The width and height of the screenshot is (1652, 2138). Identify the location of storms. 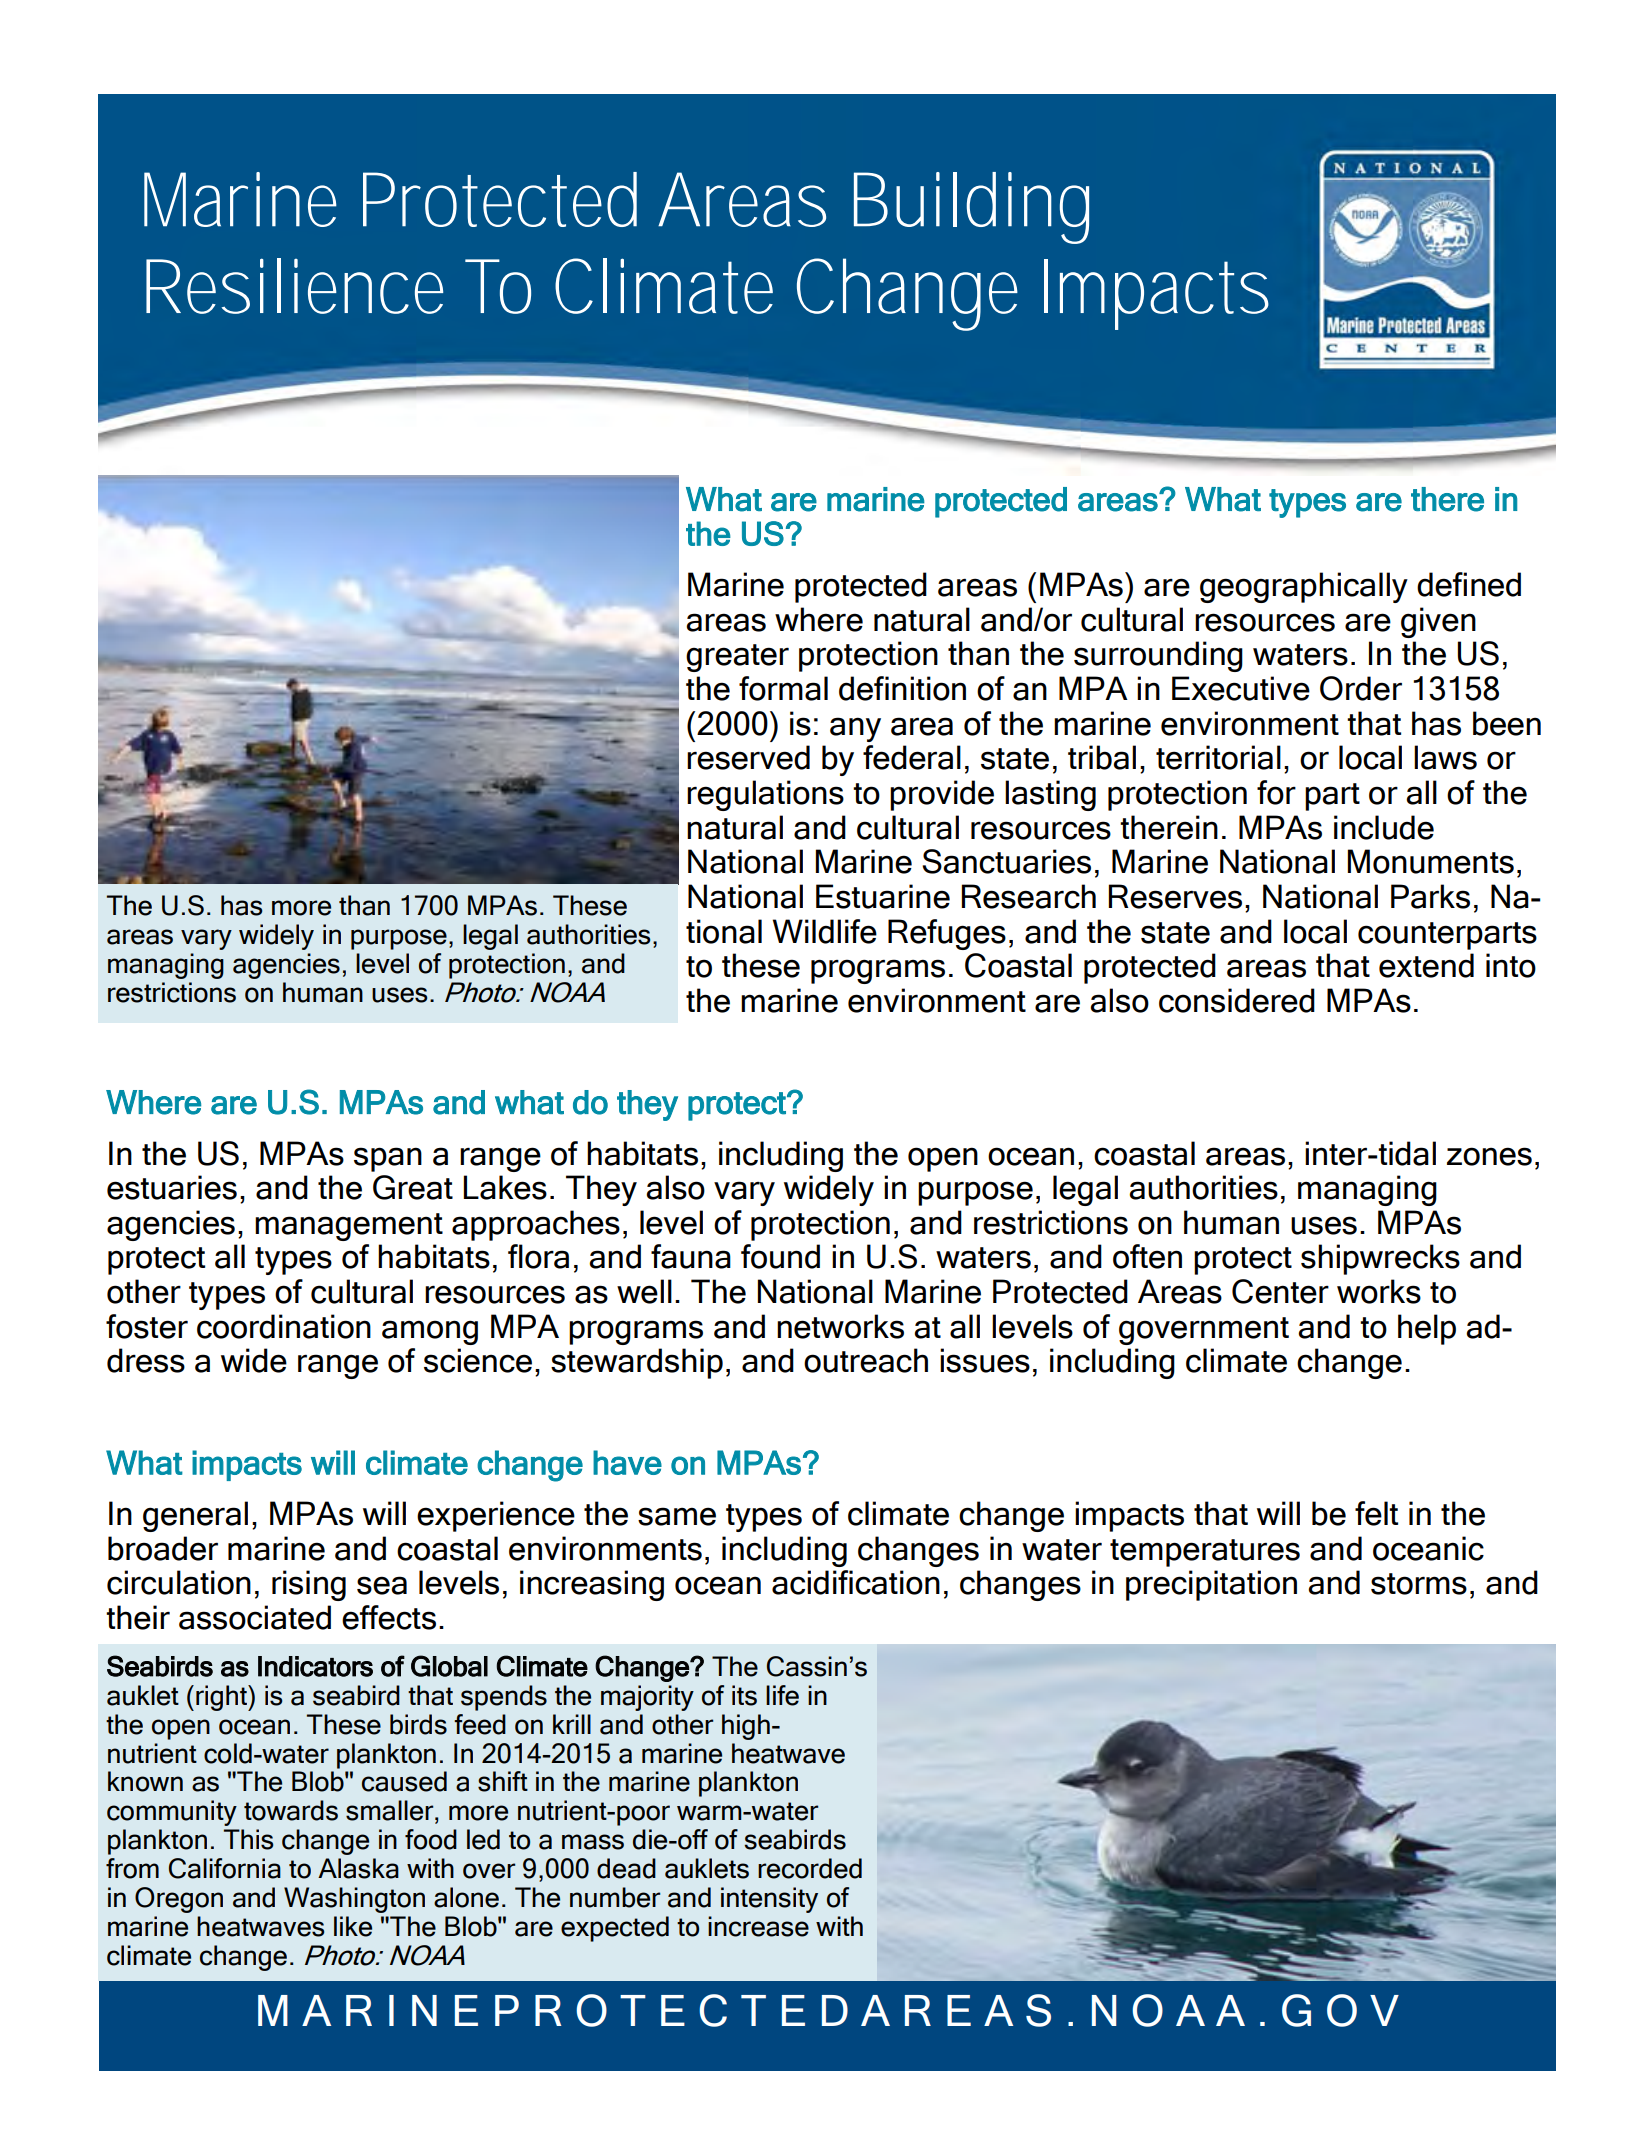
(1419, 1584).
